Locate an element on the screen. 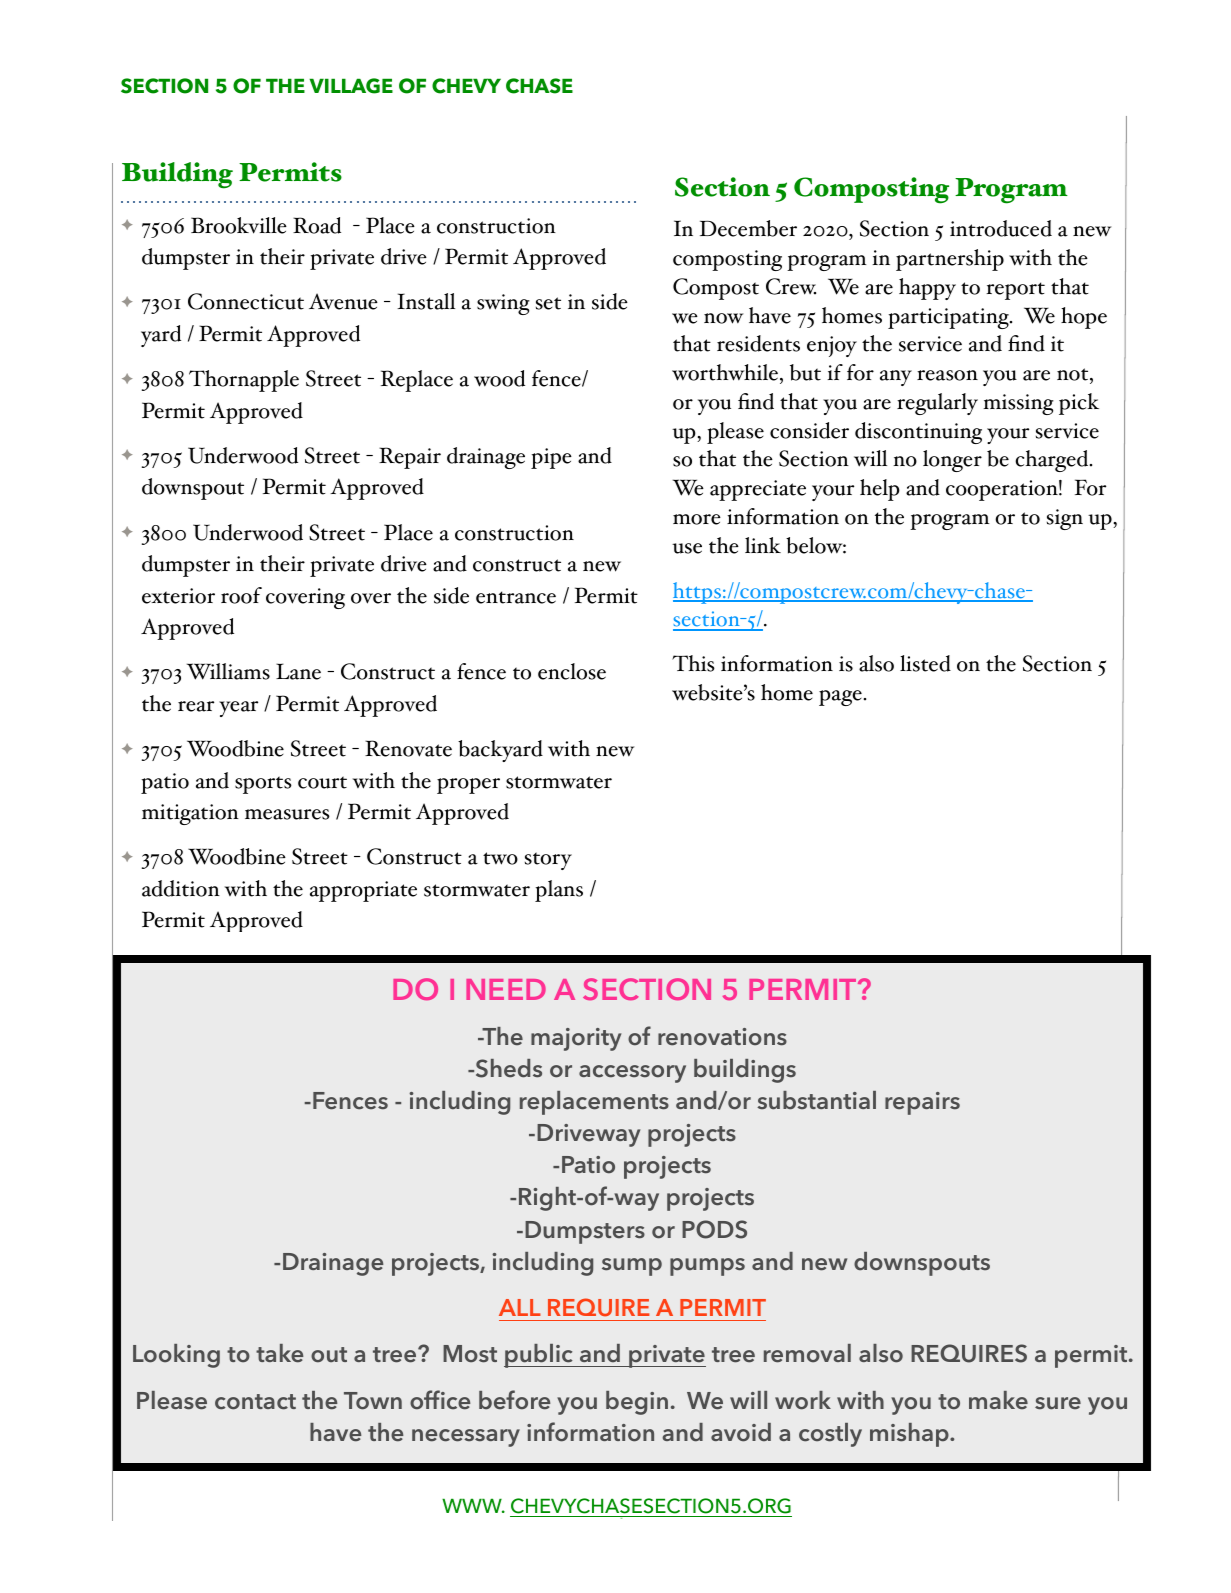 This screenshot has height=1593, width=1231. substantial is located at coordinates (816, 1100).
